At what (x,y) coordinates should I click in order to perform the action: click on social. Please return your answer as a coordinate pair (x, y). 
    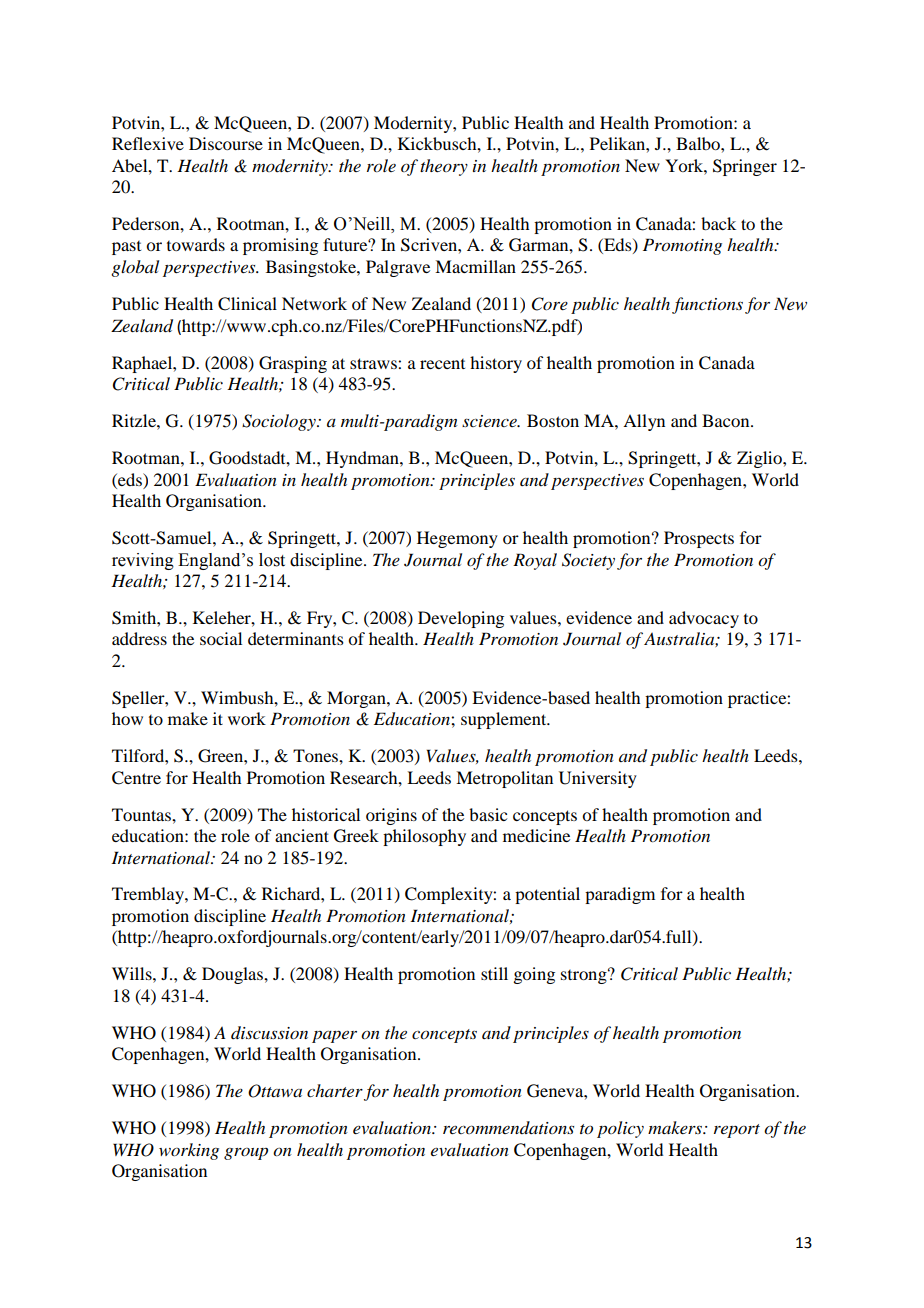
    Looking at the image, I should click on (221, 638).
